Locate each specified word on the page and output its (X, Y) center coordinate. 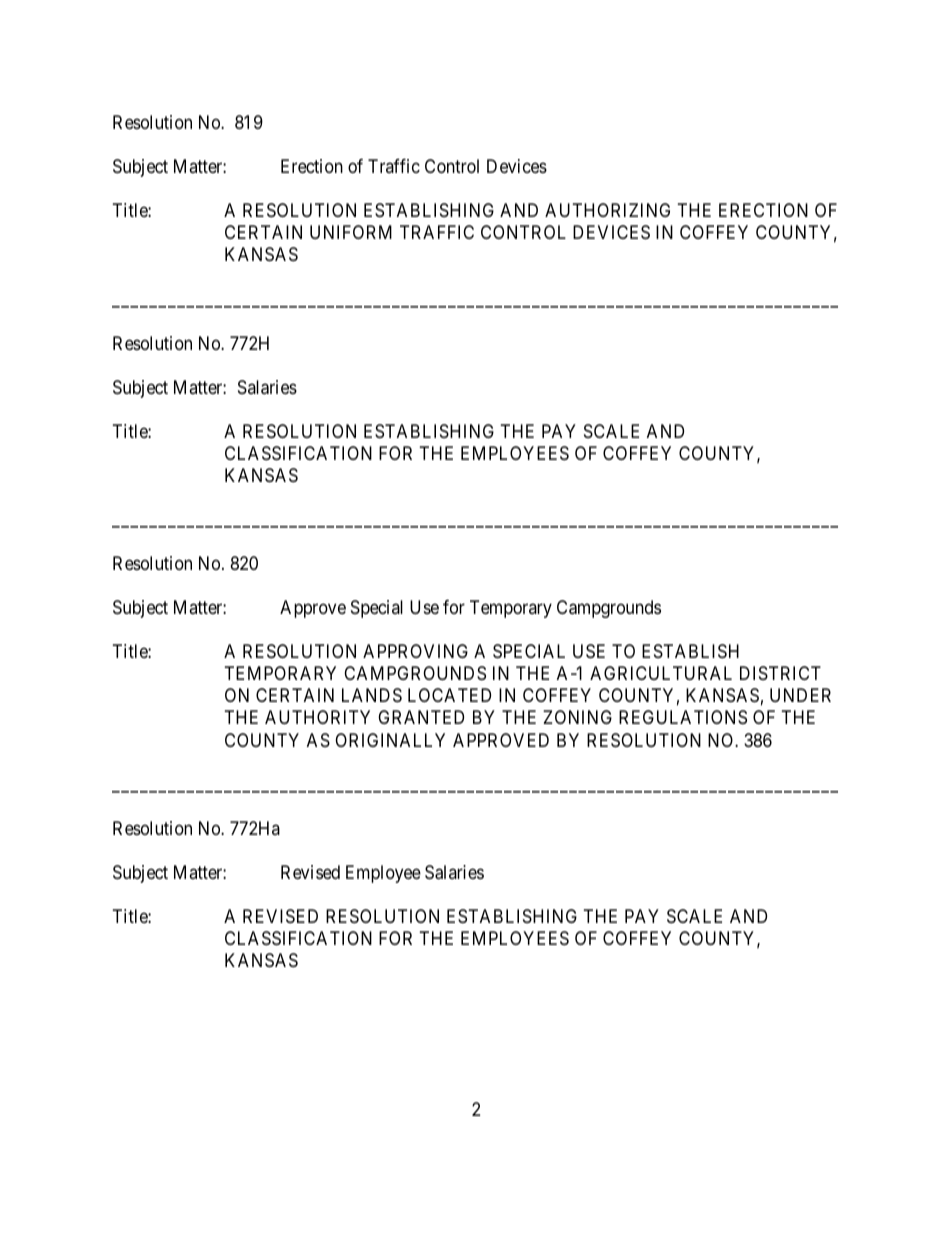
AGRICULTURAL (661, 673)
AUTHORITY (317, 717)
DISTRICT (780, 673)
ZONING (577, 717)
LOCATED (449, 695)
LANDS (372, 695)
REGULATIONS (683, 717)
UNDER (800, 695)
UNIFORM (351, 232)
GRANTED (421, 717)
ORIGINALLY (390, 740)
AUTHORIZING (607, 210)
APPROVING (415, 651)
